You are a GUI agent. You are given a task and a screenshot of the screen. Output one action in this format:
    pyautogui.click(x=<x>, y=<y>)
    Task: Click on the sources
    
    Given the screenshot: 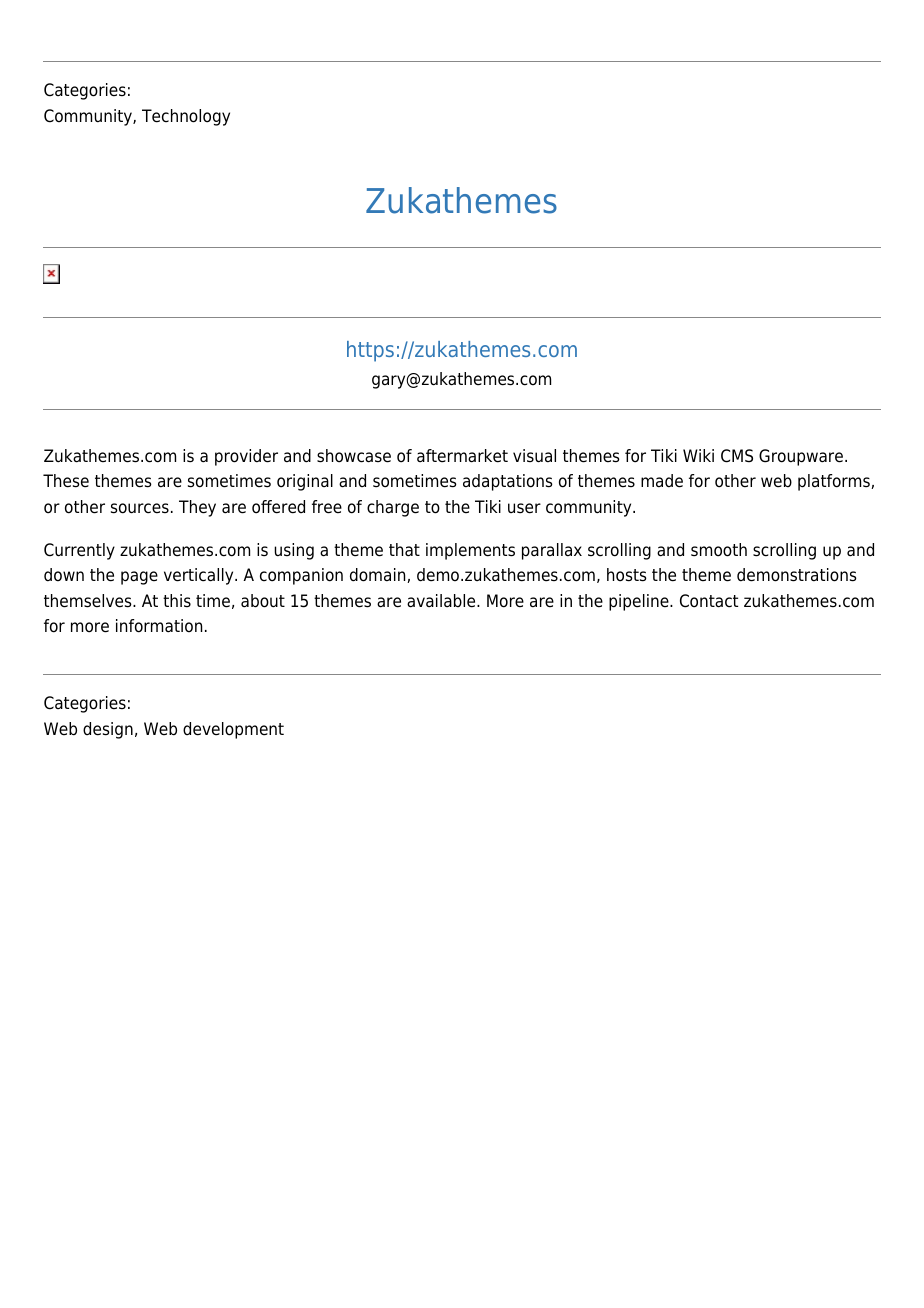 What is the action you would take?
    pyautogui.click(x=140, y=508)
